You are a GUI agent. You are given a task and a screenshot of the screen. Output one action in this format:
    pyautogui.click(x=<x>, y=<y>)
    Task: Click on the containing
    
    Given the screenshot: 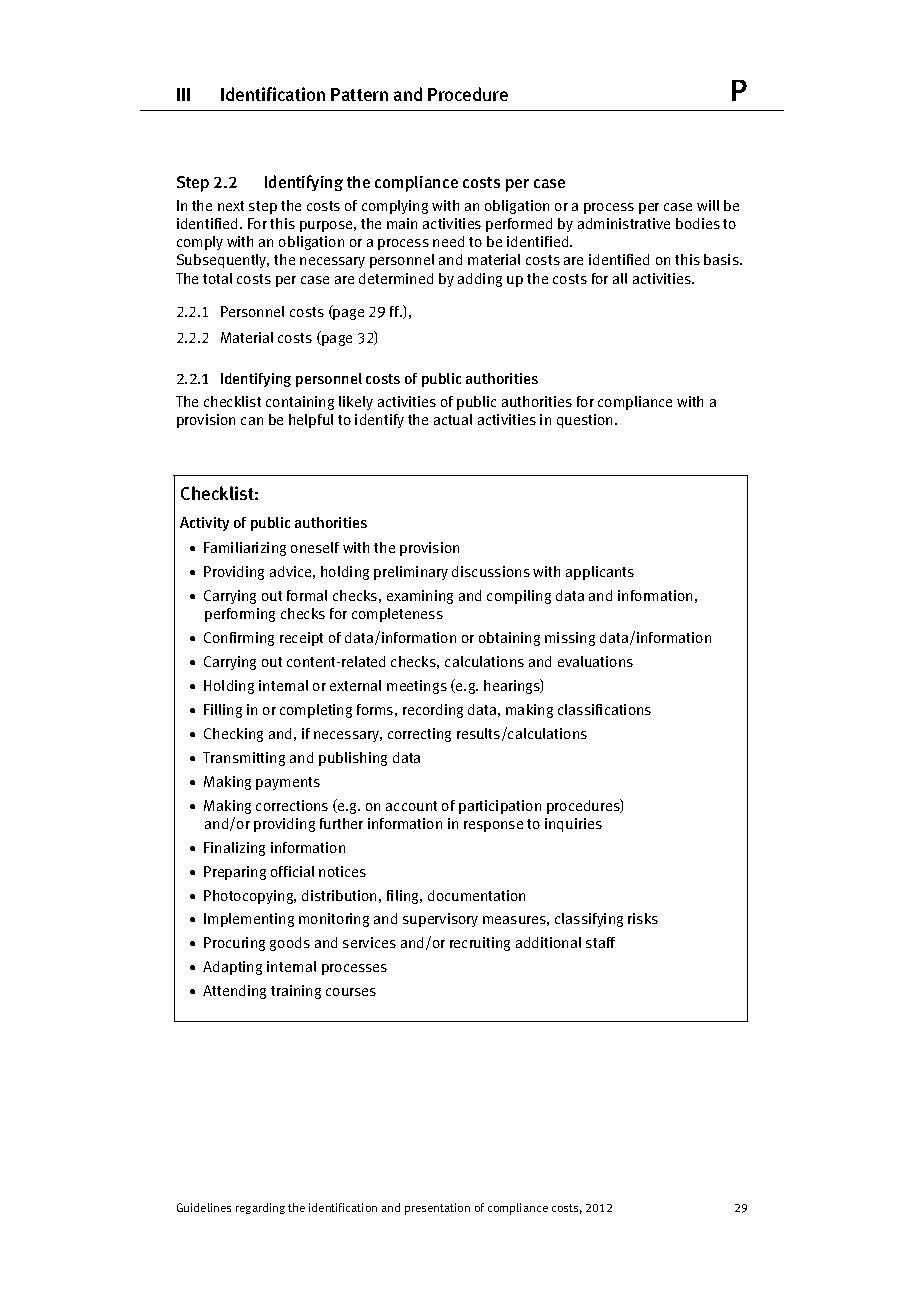 What is the action you would take?
    pyautogui.click(x=300, y=403)
